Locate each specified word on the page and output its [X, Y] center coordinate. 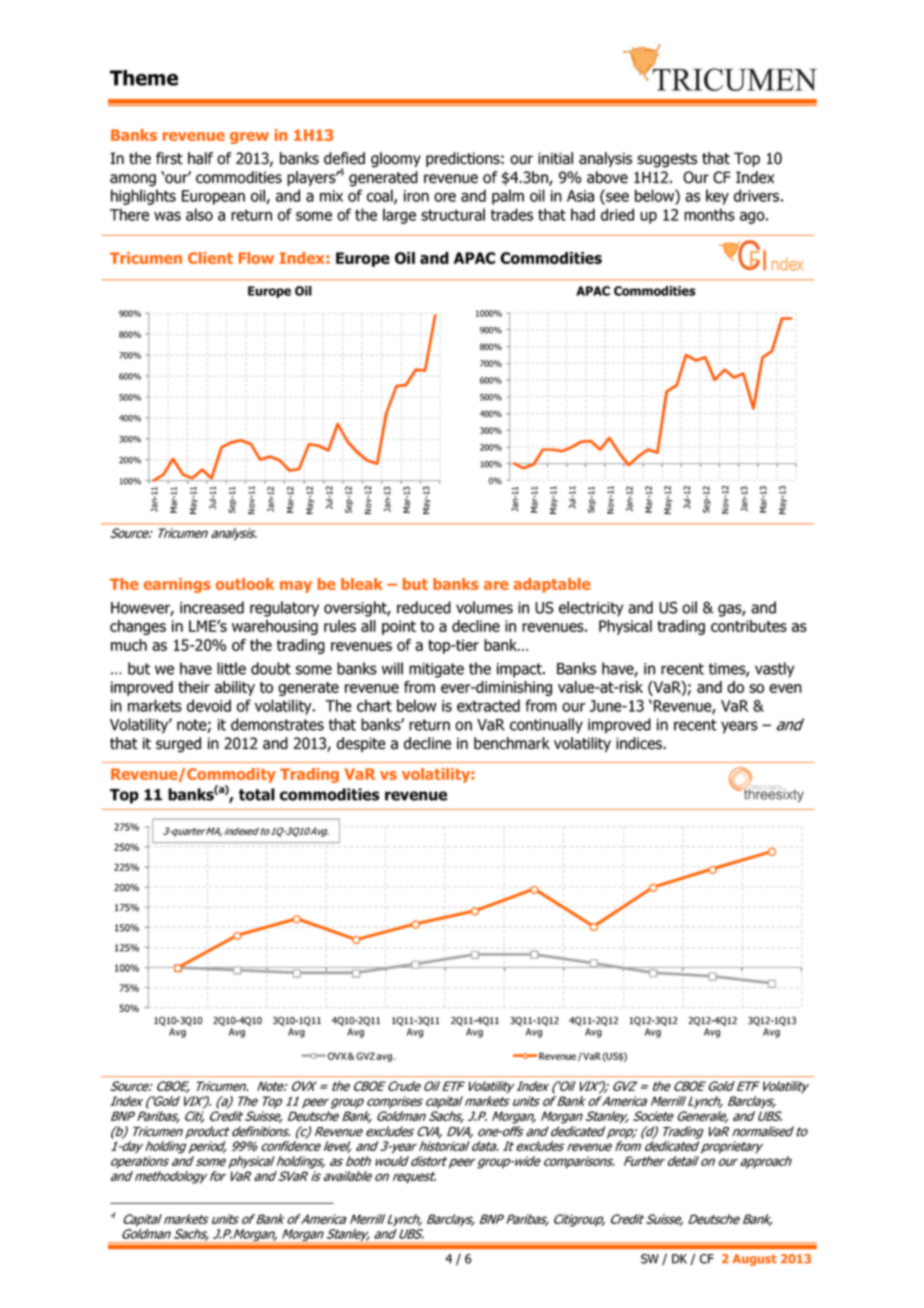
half [200, 158]
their [194, 687]
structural [453, 214]
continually [546, 726]
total [257, 794]
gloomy [396, 160]
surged [178, 745]
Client [210, 258]
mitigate [436, 670]
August [755, 1260]
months [709, 214]
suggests [667, 160]
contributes [749, 626]
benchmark [512, 743]
